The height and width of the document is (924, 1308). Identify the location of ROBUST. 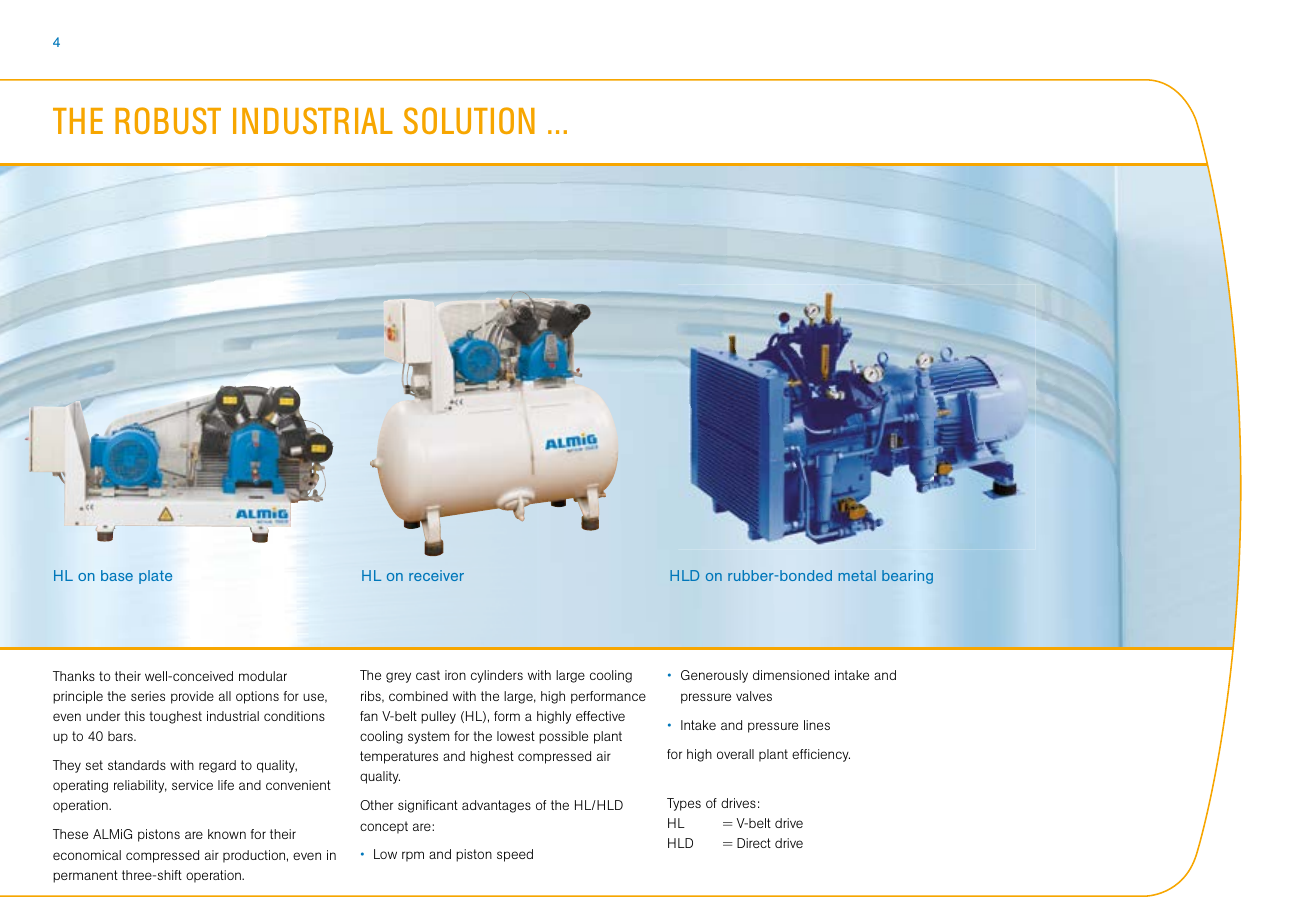
(168, 120).
